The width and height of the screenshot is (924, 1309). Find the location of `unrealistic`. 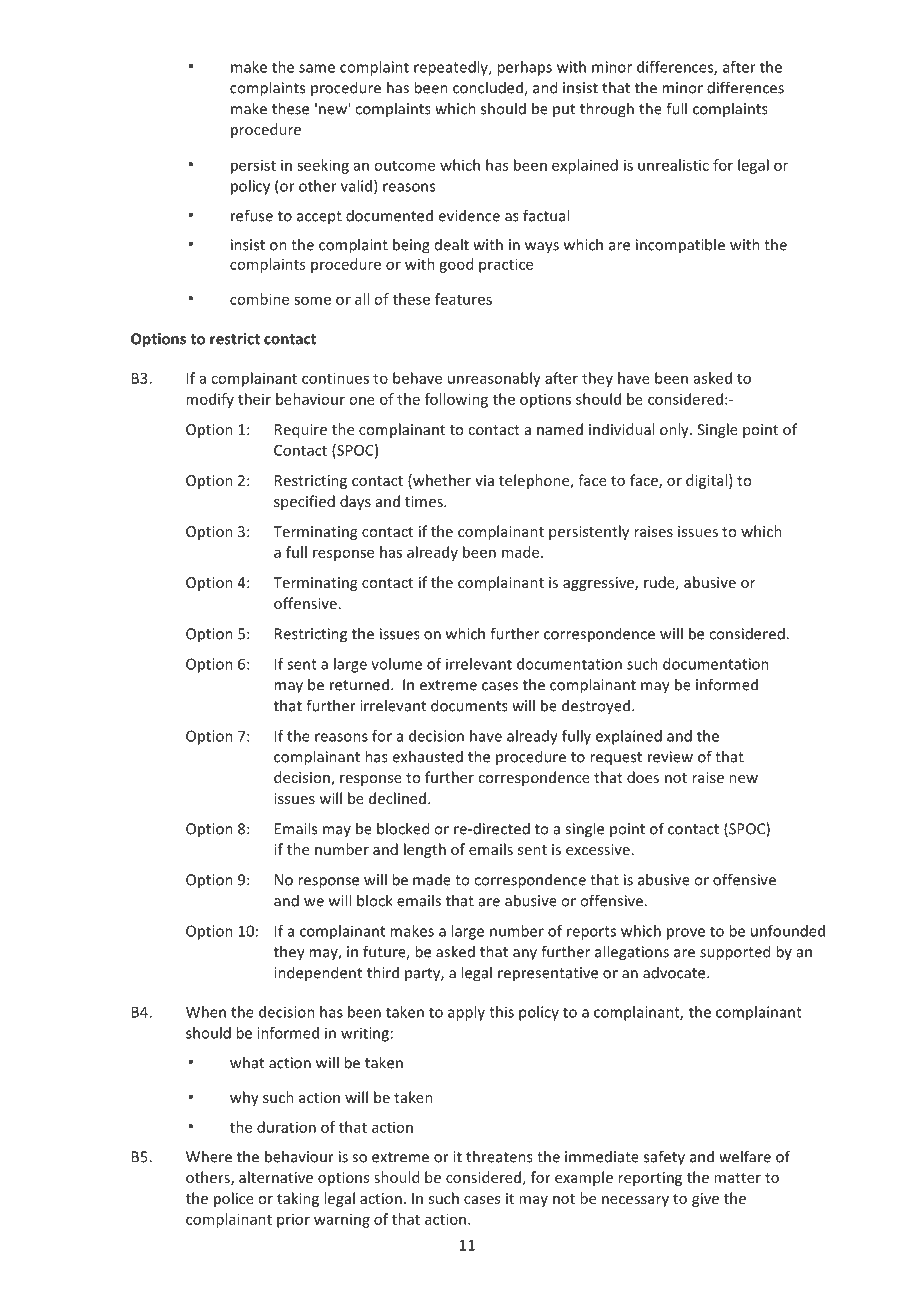

unrealistic is located at coordinates (673, 165).
